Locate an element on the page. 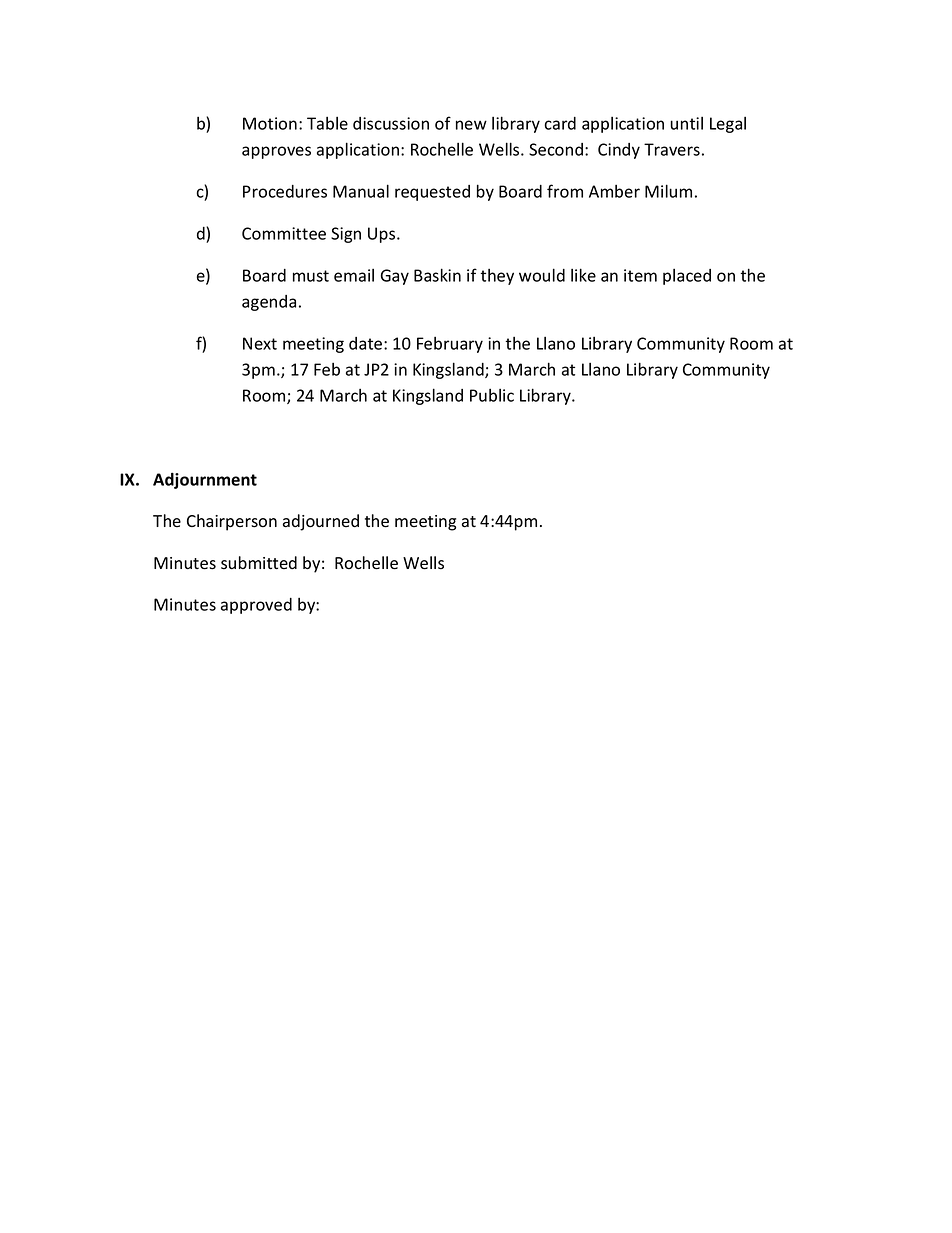 This document has width=952, height=1233. submitted is located at coordinates (259, 563).
